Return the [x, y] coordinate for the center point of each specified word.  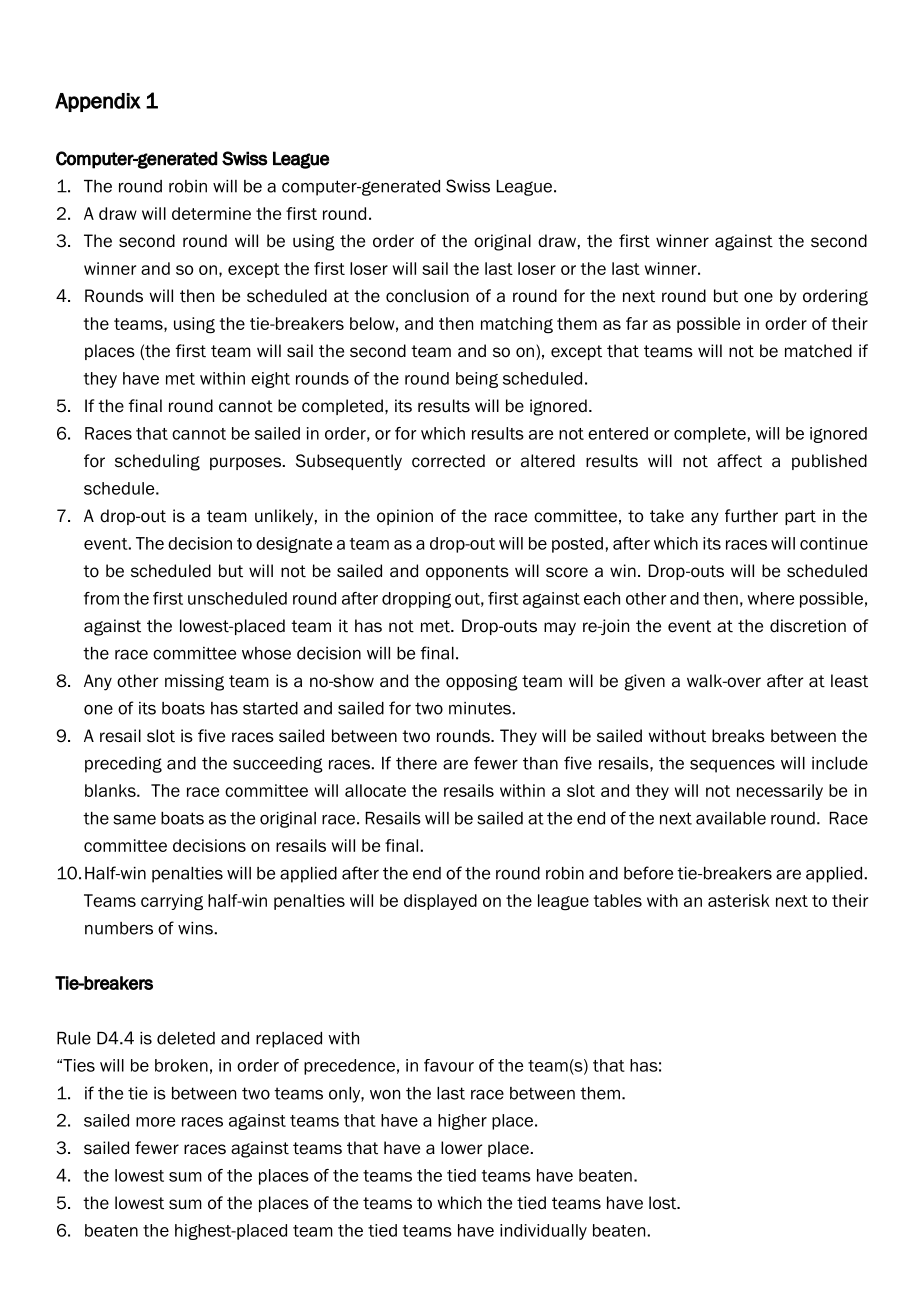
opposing [482, 682]
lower [461, 1148]
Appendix [98, 102]
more [155, 1122]
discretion [808, 626]
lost [664, 1203]
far [637, 323]
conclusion [427, 296]
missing [194, 682]
